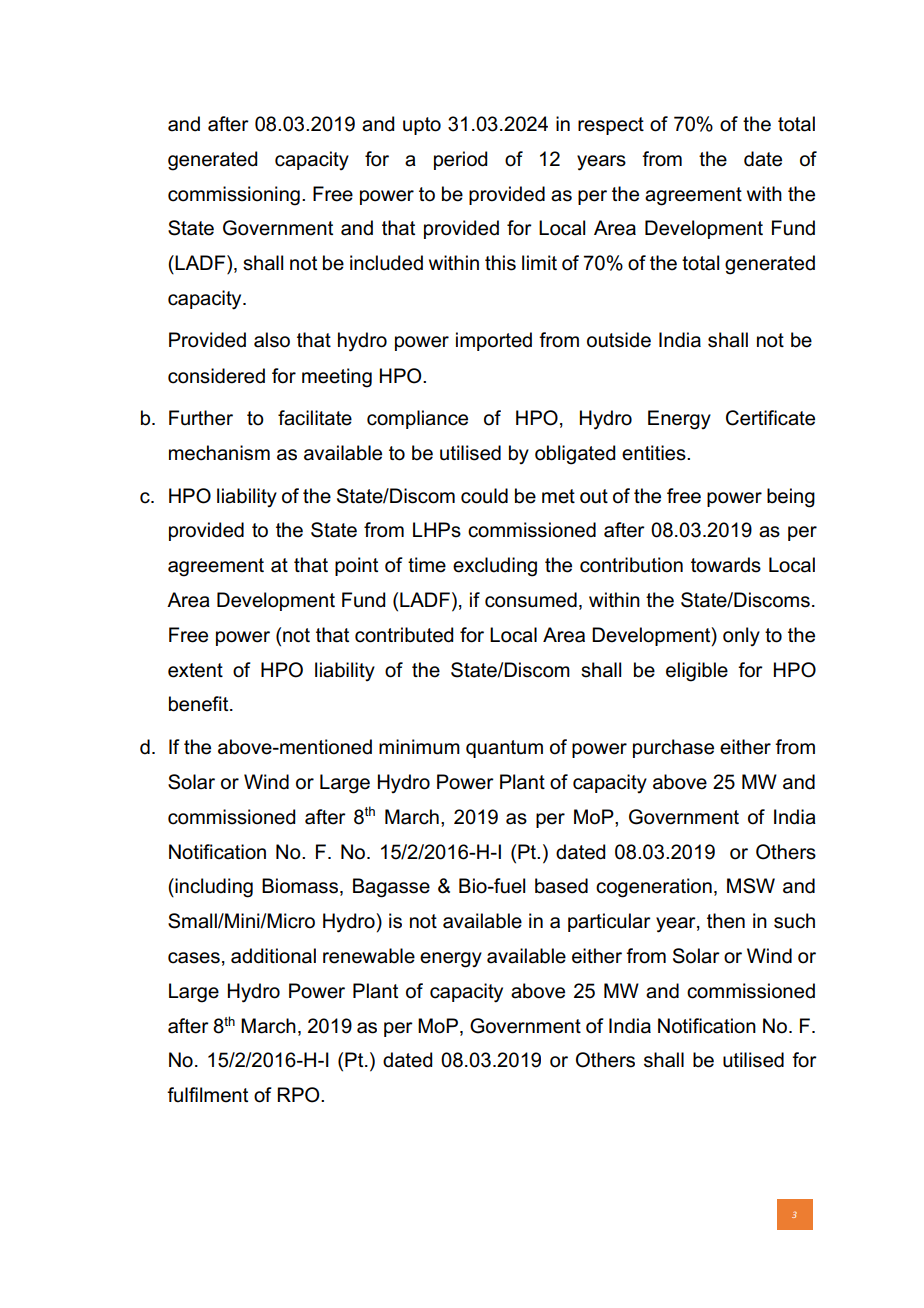 Image resolution: width=924 pixels, height=1308 pixels. What do you see at coordinates (484, 496) in the image?
I see `could` at bounding box center [484, 496].
